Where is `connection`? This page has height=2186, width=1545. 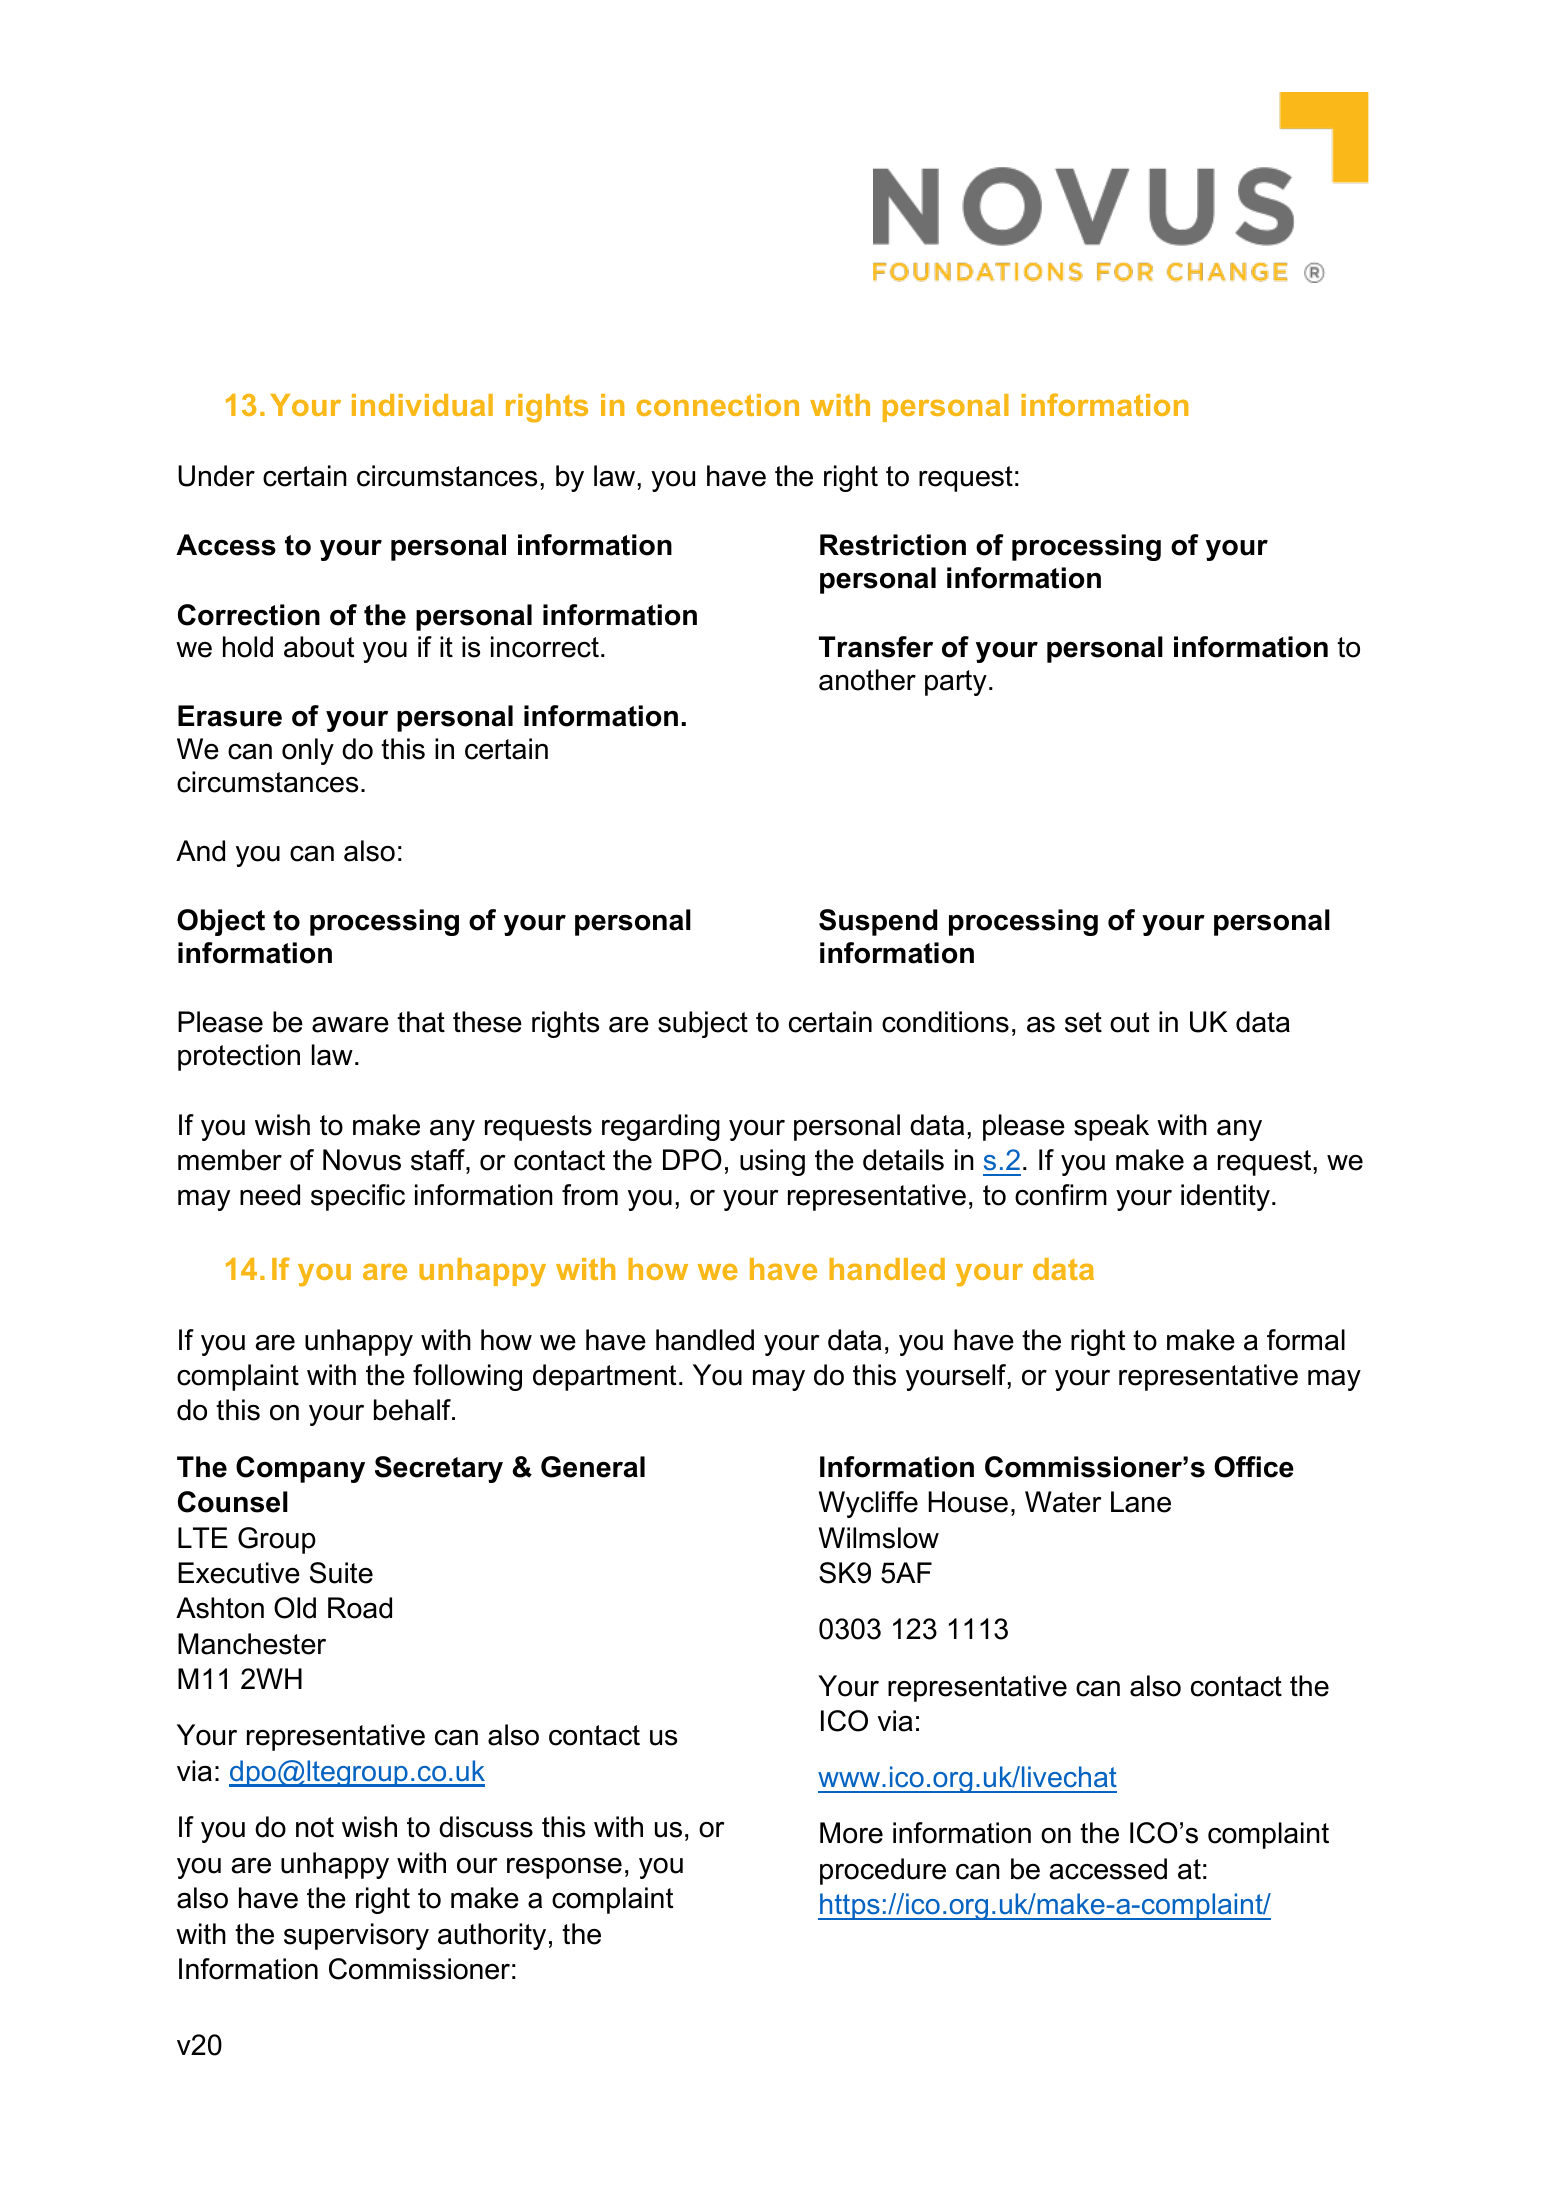
connection is located at coordinates (718, 405).
